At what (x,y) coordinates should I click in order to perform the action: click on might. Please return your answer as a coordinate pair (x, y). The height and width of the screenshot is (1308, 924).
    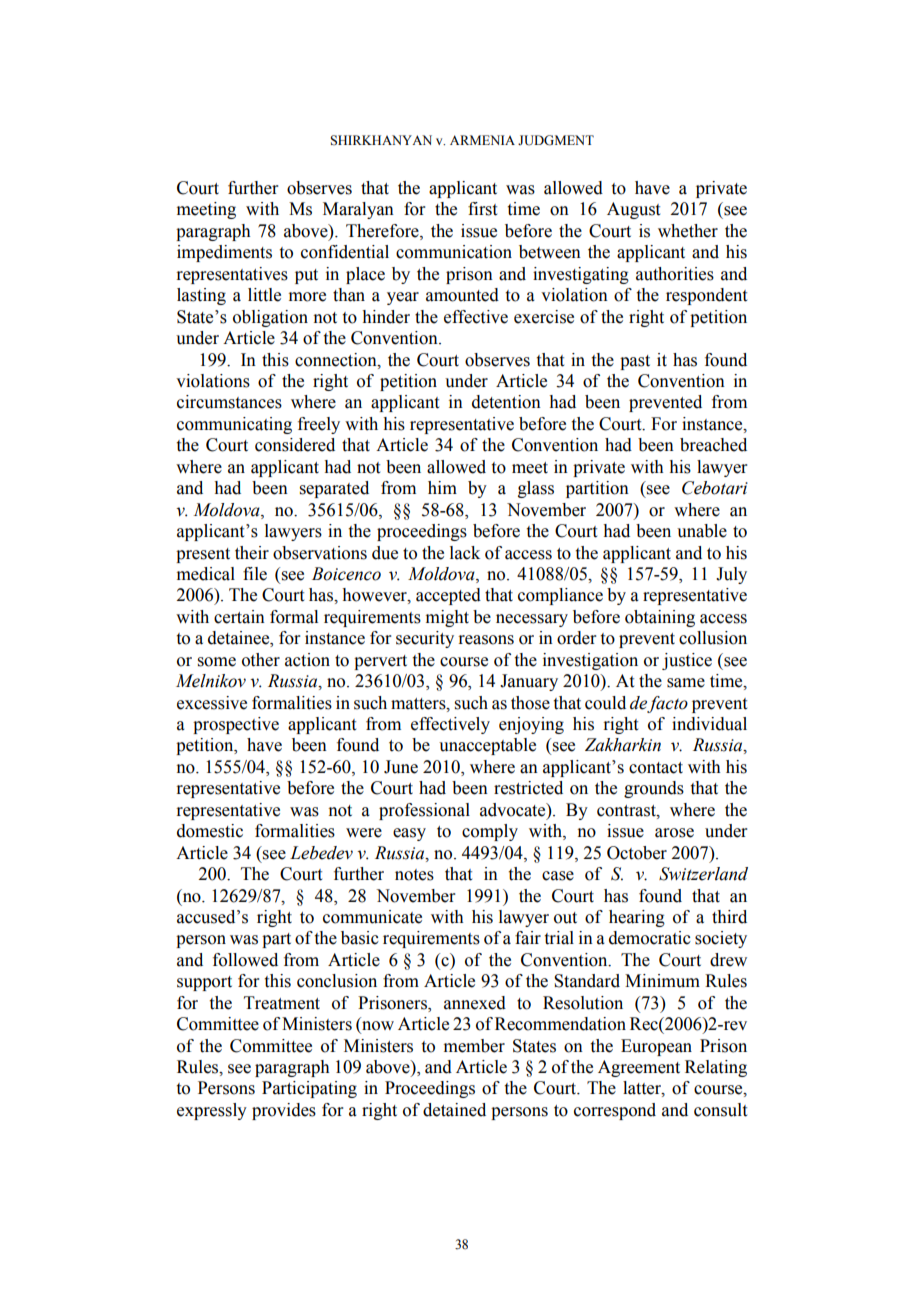
    Looking at the image, I should click on (447, 618).
